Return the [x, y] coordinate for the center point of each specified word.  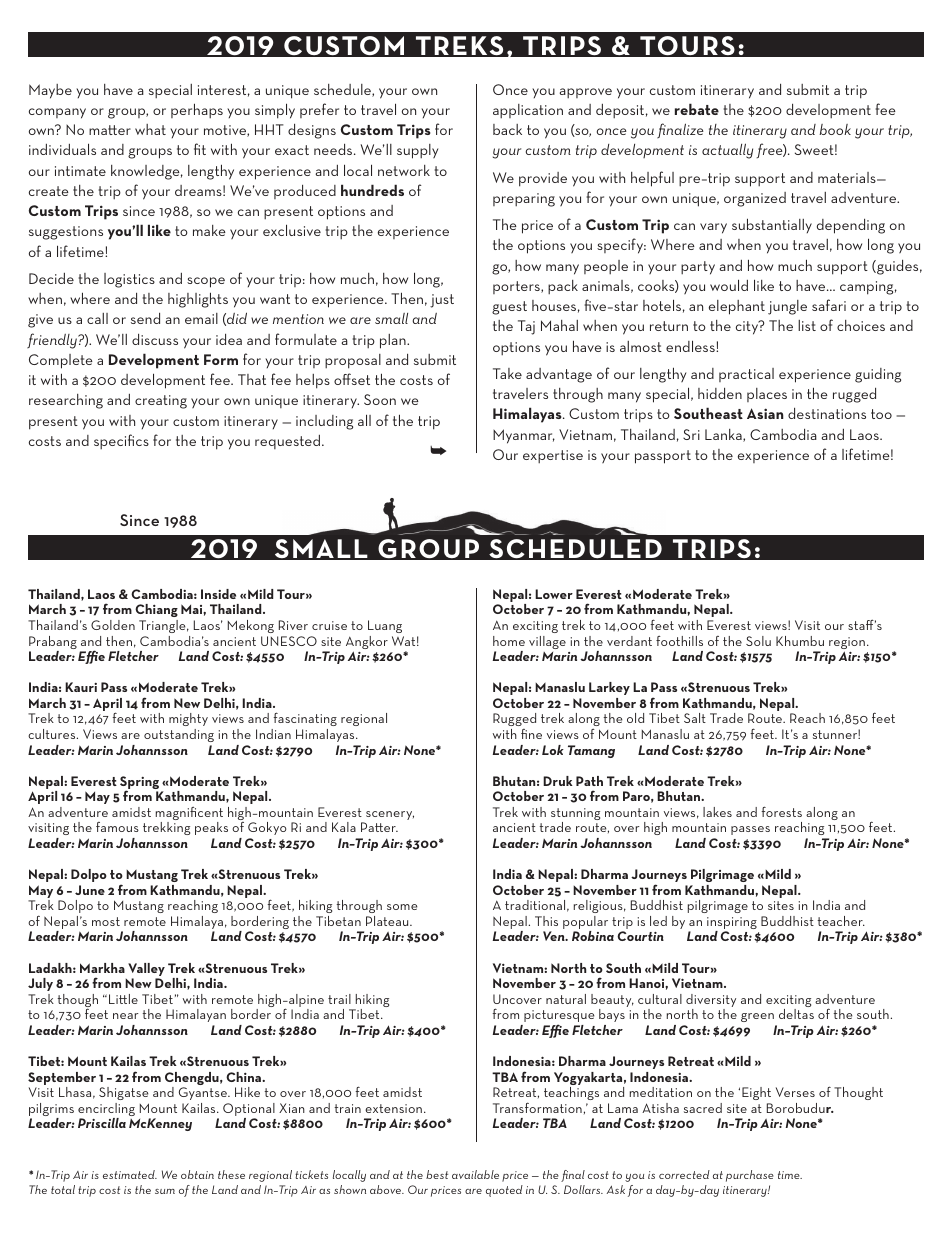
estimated [130, 1174]
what [150, 129]
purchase [750, 1176]
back [507, 129]
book [835, 129]
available [475, 1174]
